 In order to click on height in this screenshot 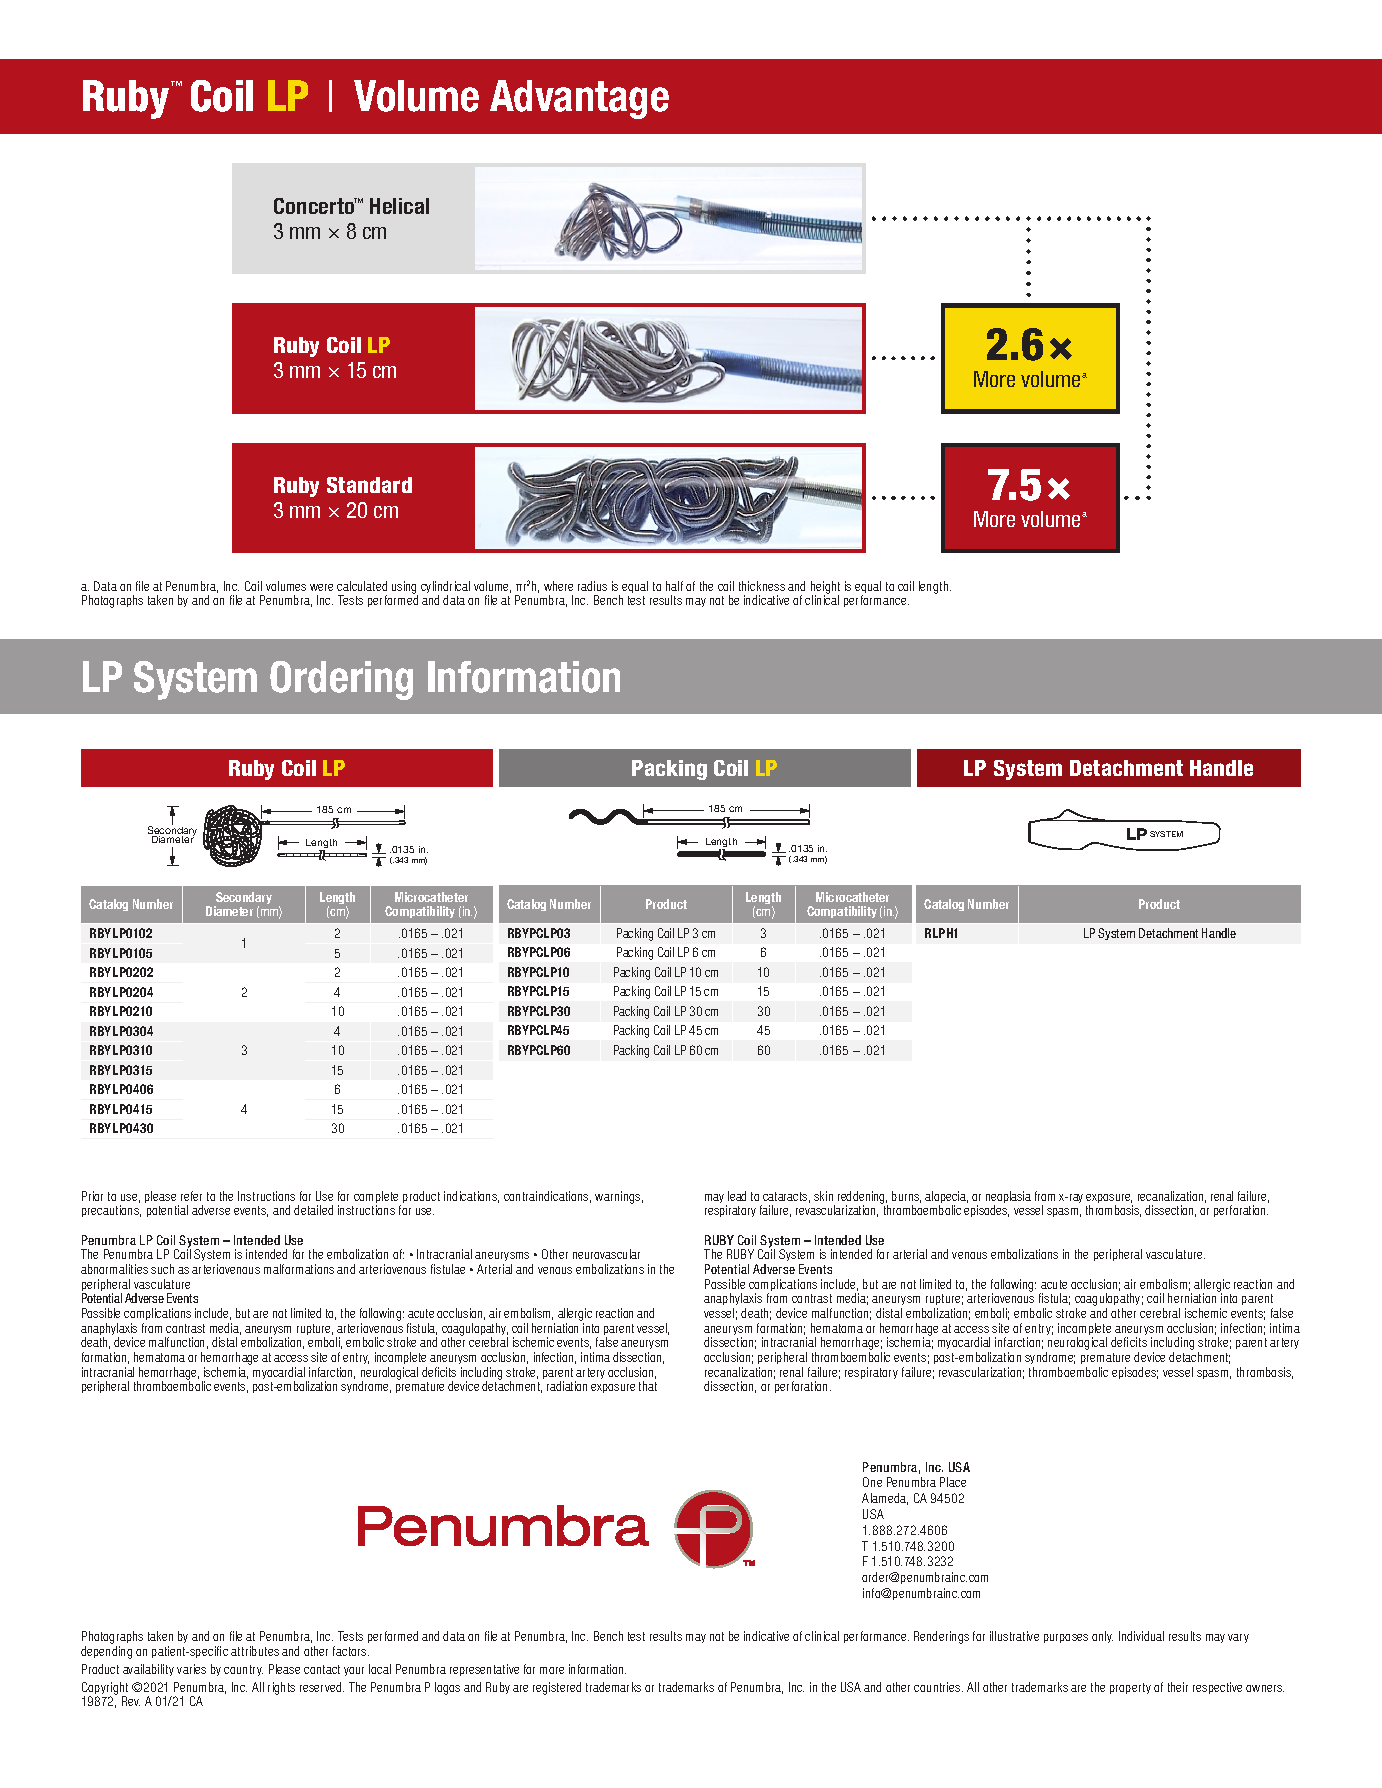, I will do `click(825, 588)`.
